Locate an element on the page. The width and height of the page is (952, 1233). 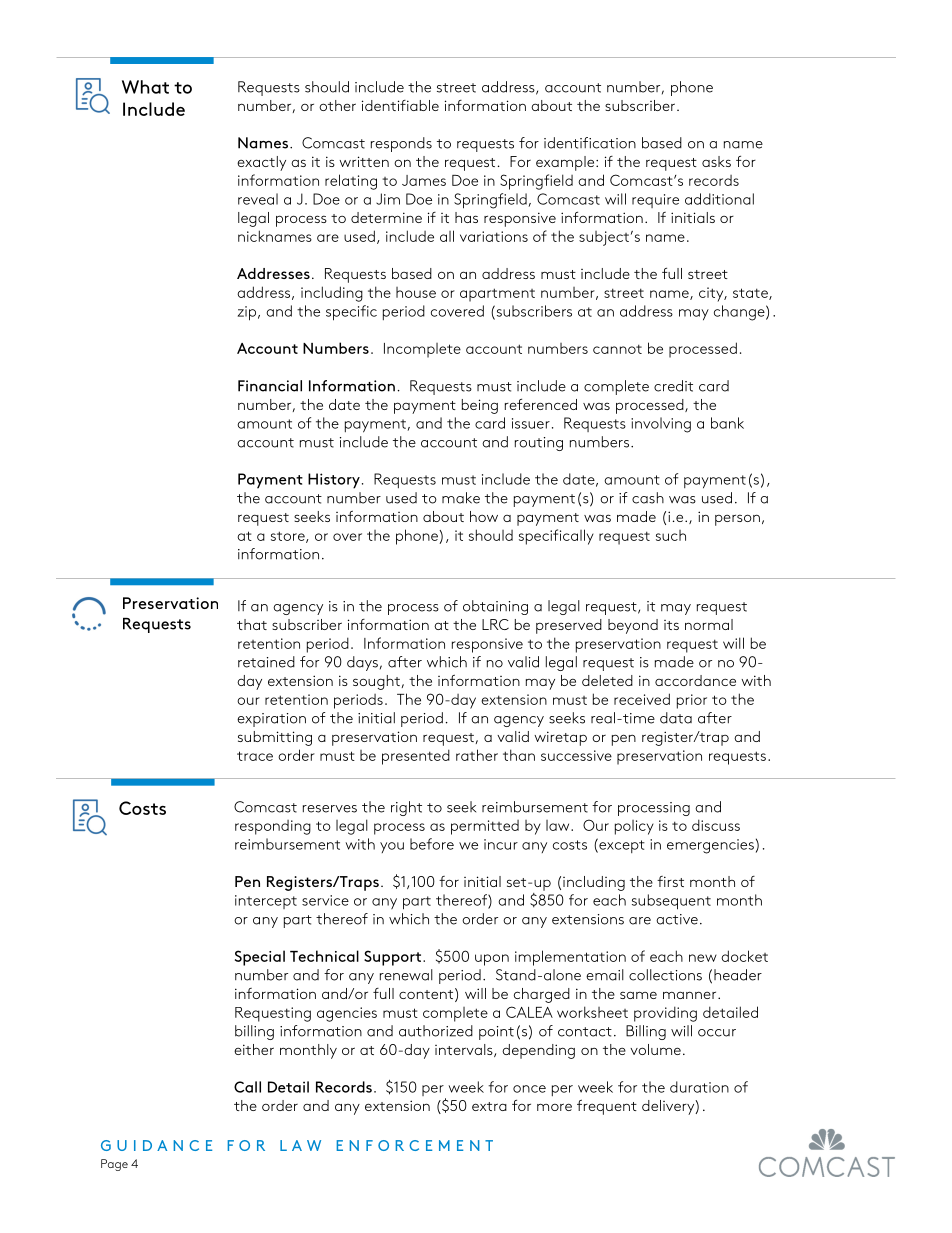
that is located at coordinates (252, 624).
